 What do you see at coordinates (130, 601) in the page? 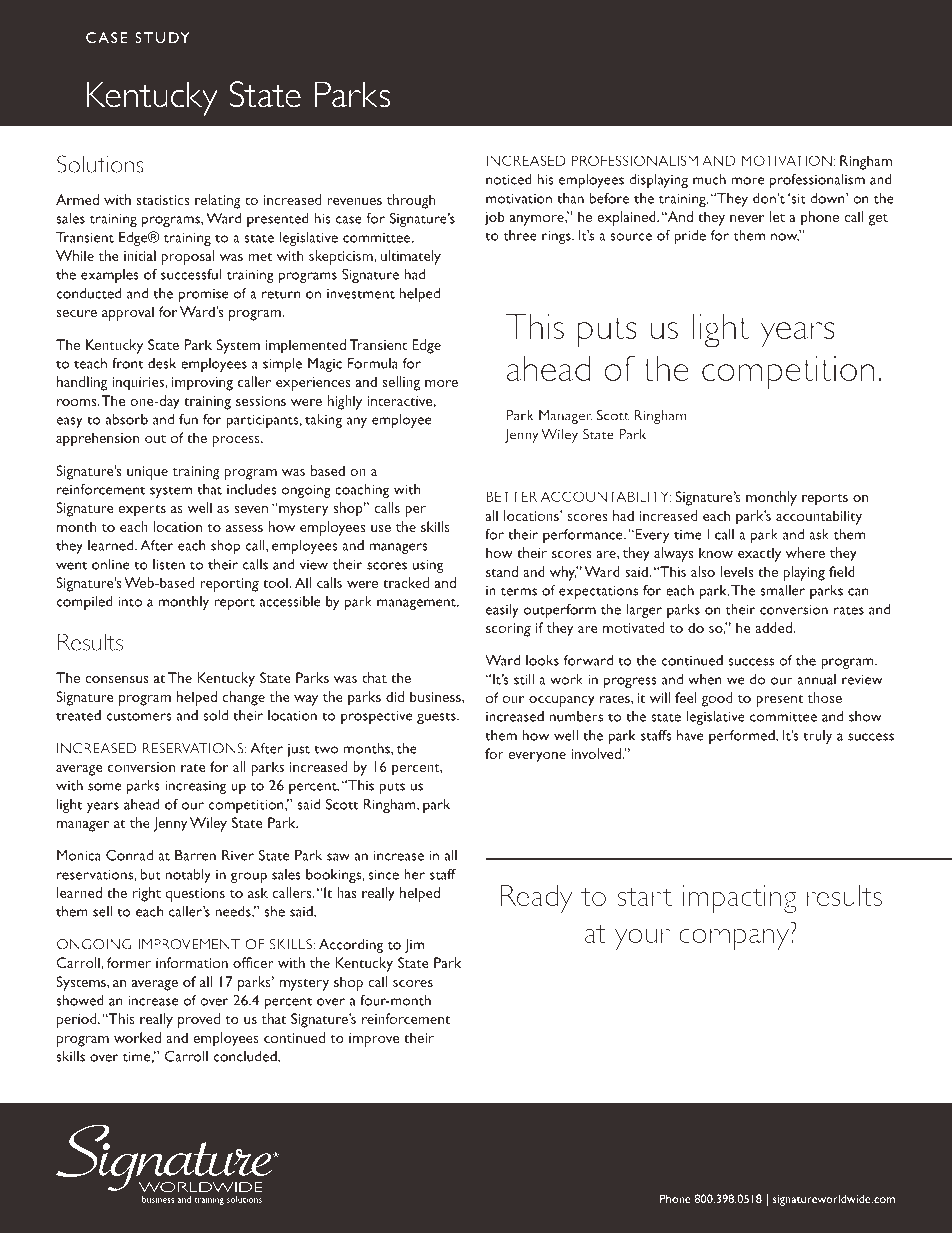
I see `into` at bounding box center [130, 601].
